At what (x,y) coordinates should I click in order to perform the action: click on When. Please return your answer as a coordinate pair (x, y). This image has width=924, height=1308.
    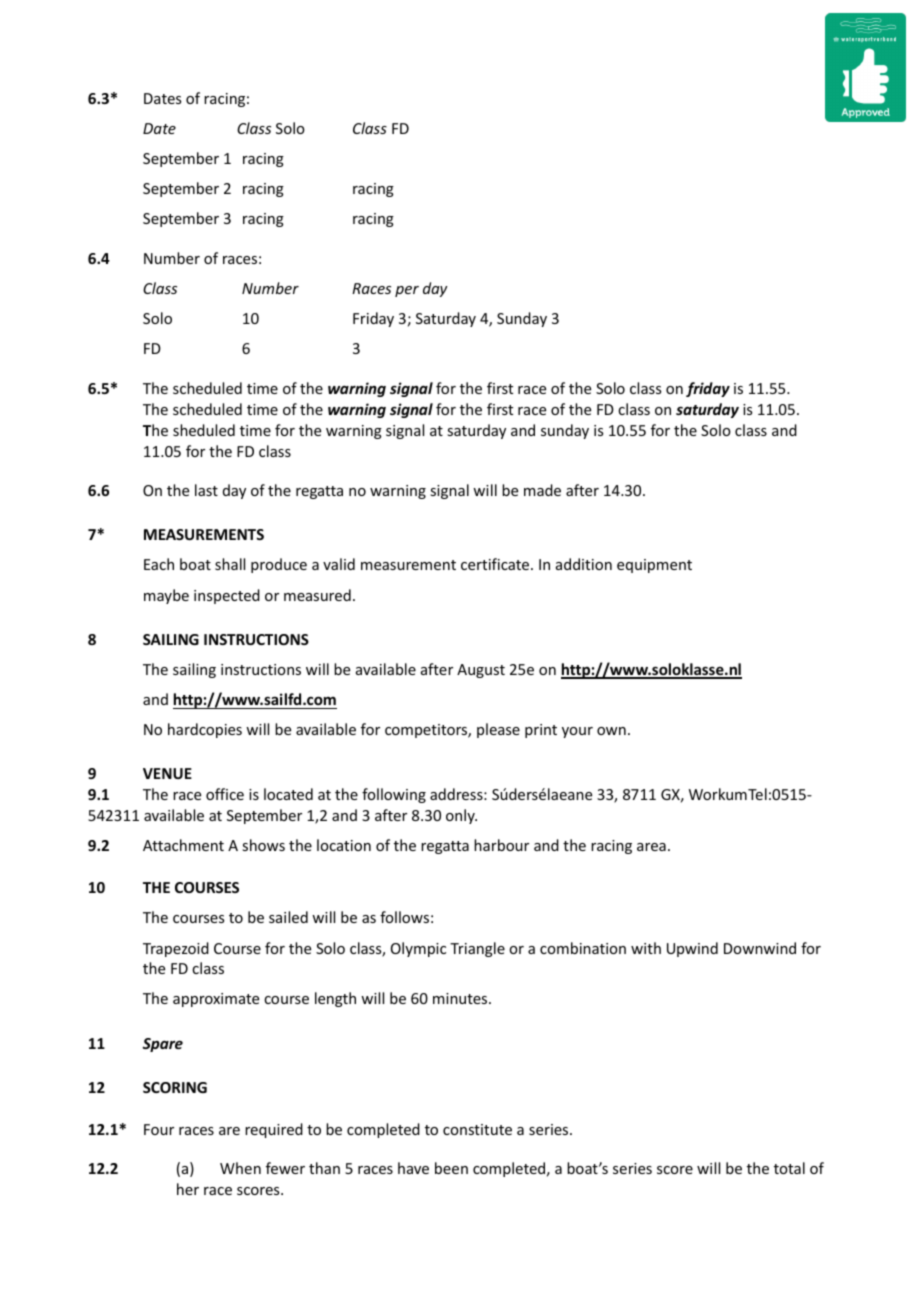
    Looking at the image, I should click on (240, 1168).
